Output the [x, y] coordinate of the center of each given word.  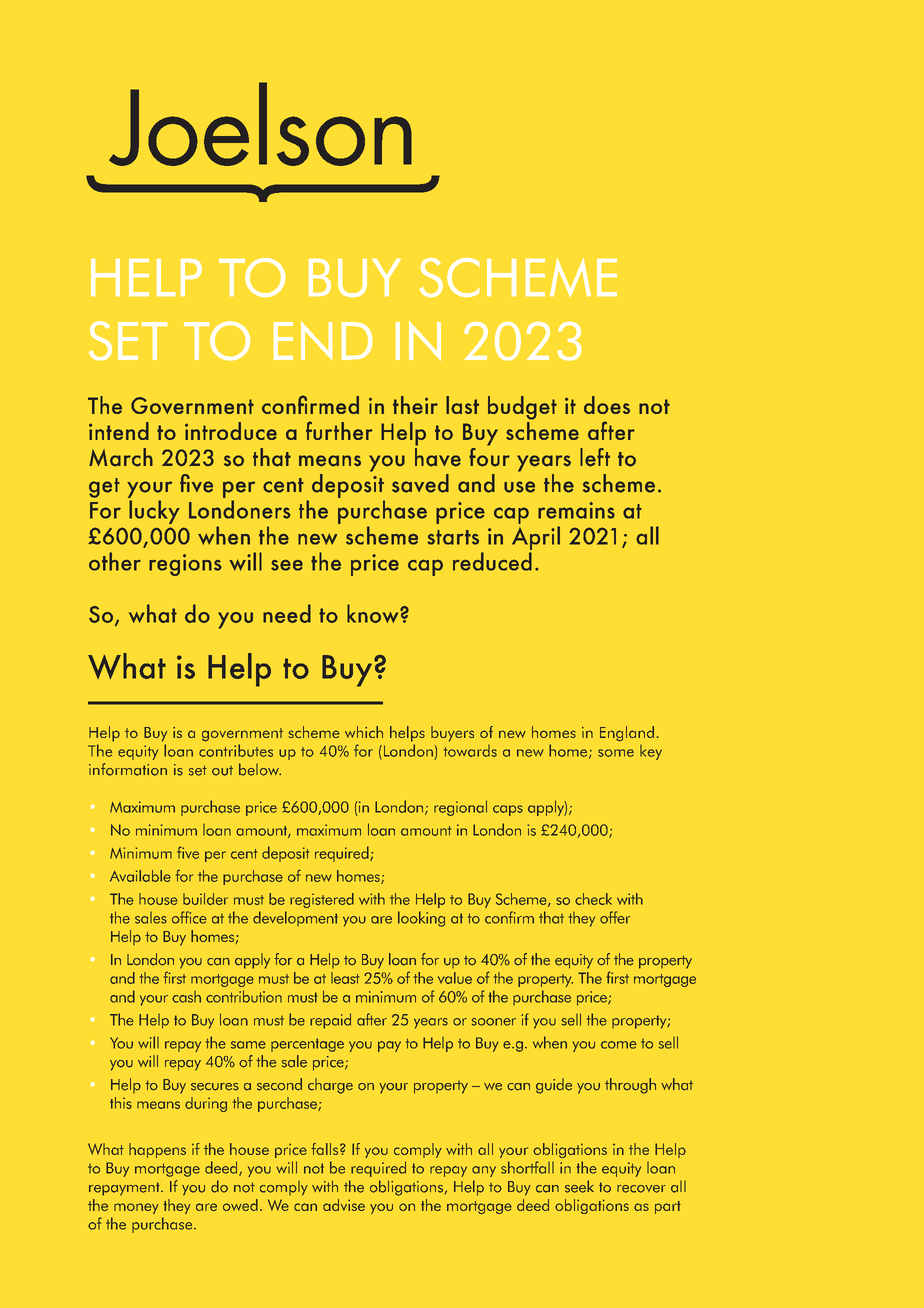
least [345, 978]
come [619, 1045]
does [607, 405]
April [536, 538]
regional [460, 808]
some [616, 753]
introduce [231, 431]
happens [157, 1150]
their [415, 405]
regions [185, 565]
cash [186, 997]
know [374, 613]
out [222, 771]
